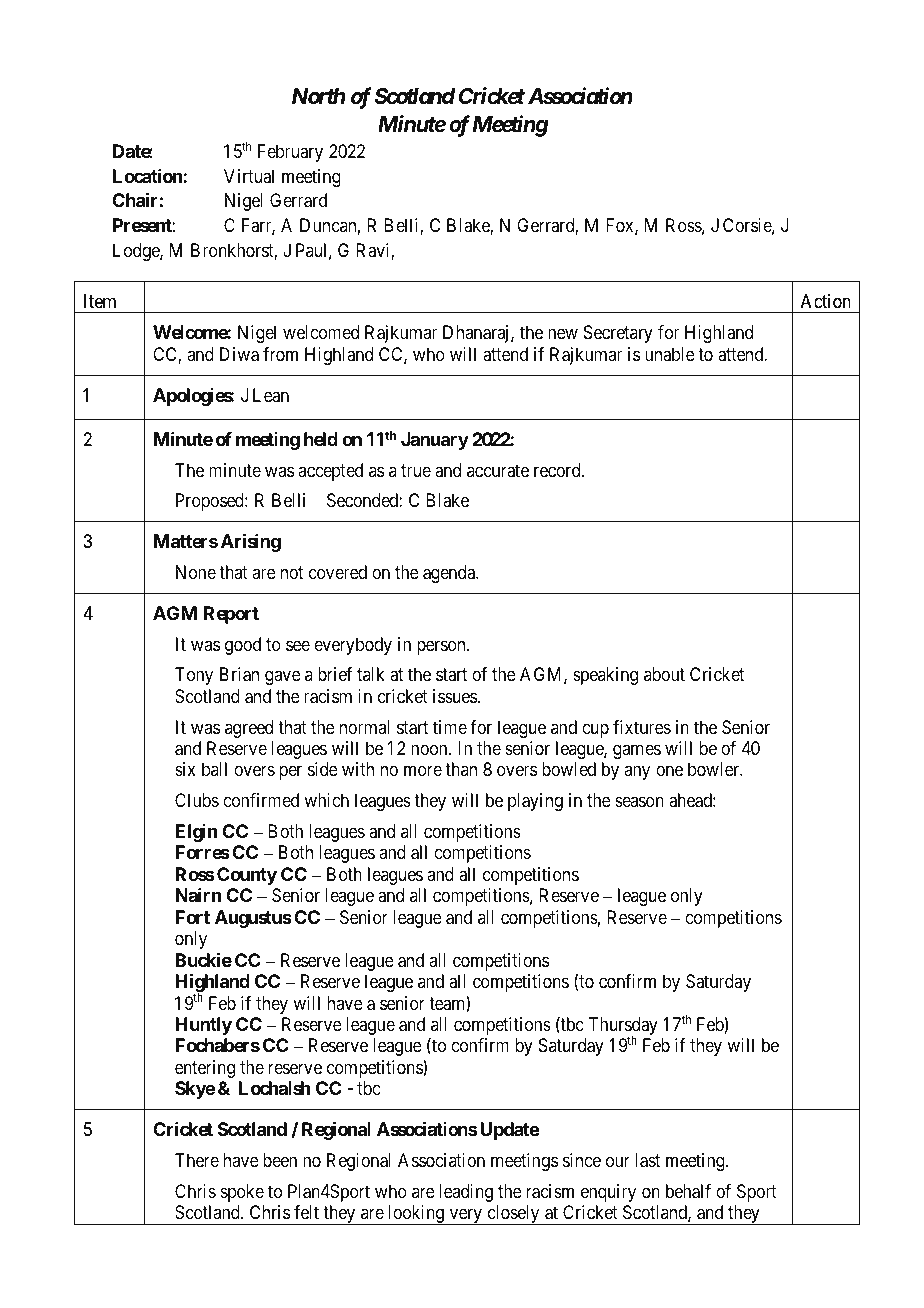 This screenshot has height=1308, width=924. I want to click on than, so click(461, 769).
